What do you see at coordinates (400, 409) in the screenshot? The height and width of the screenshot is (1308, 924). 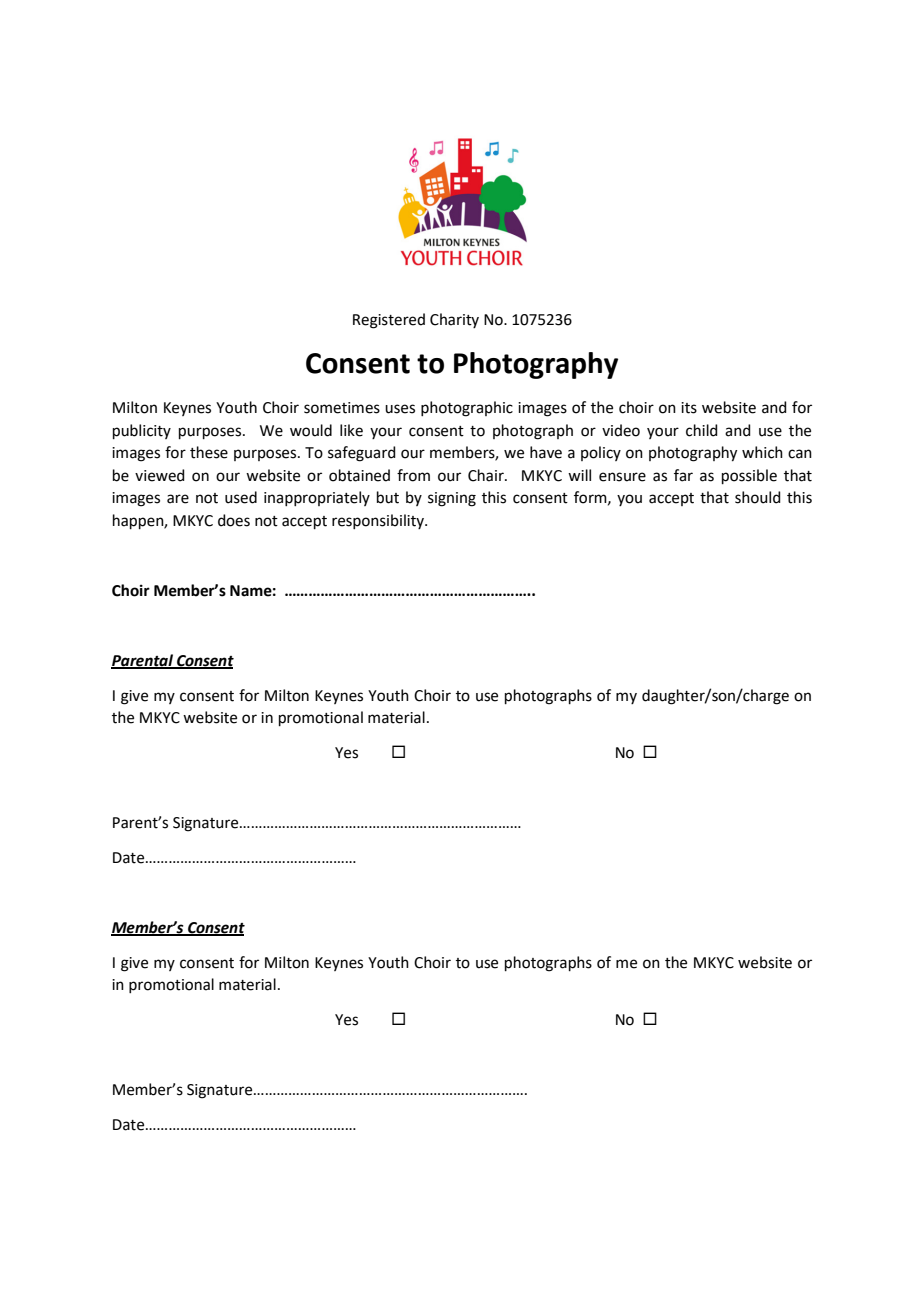 I see `uses` at bounding box center [400, 409].
